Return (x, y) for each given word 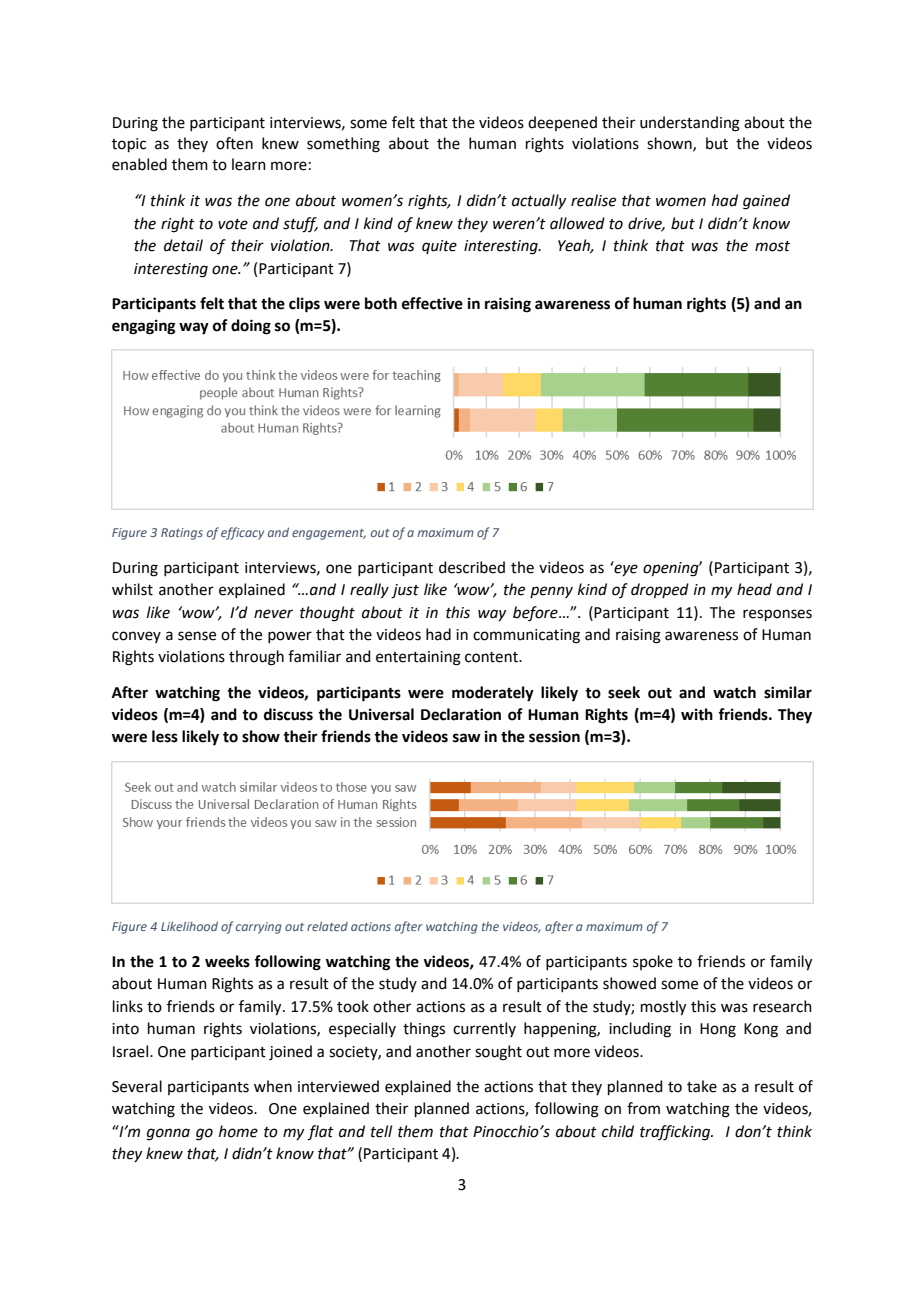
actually (539, 201)
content (493, 657)
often (234, 143)
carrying (259, 928)
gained (766, 202)
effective (432, 303)
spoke (653, 962)
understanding (690, 124)
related (327, 926)
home (238, 1131)
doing (251, 327)
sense (197, 636)
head (754, 589)
